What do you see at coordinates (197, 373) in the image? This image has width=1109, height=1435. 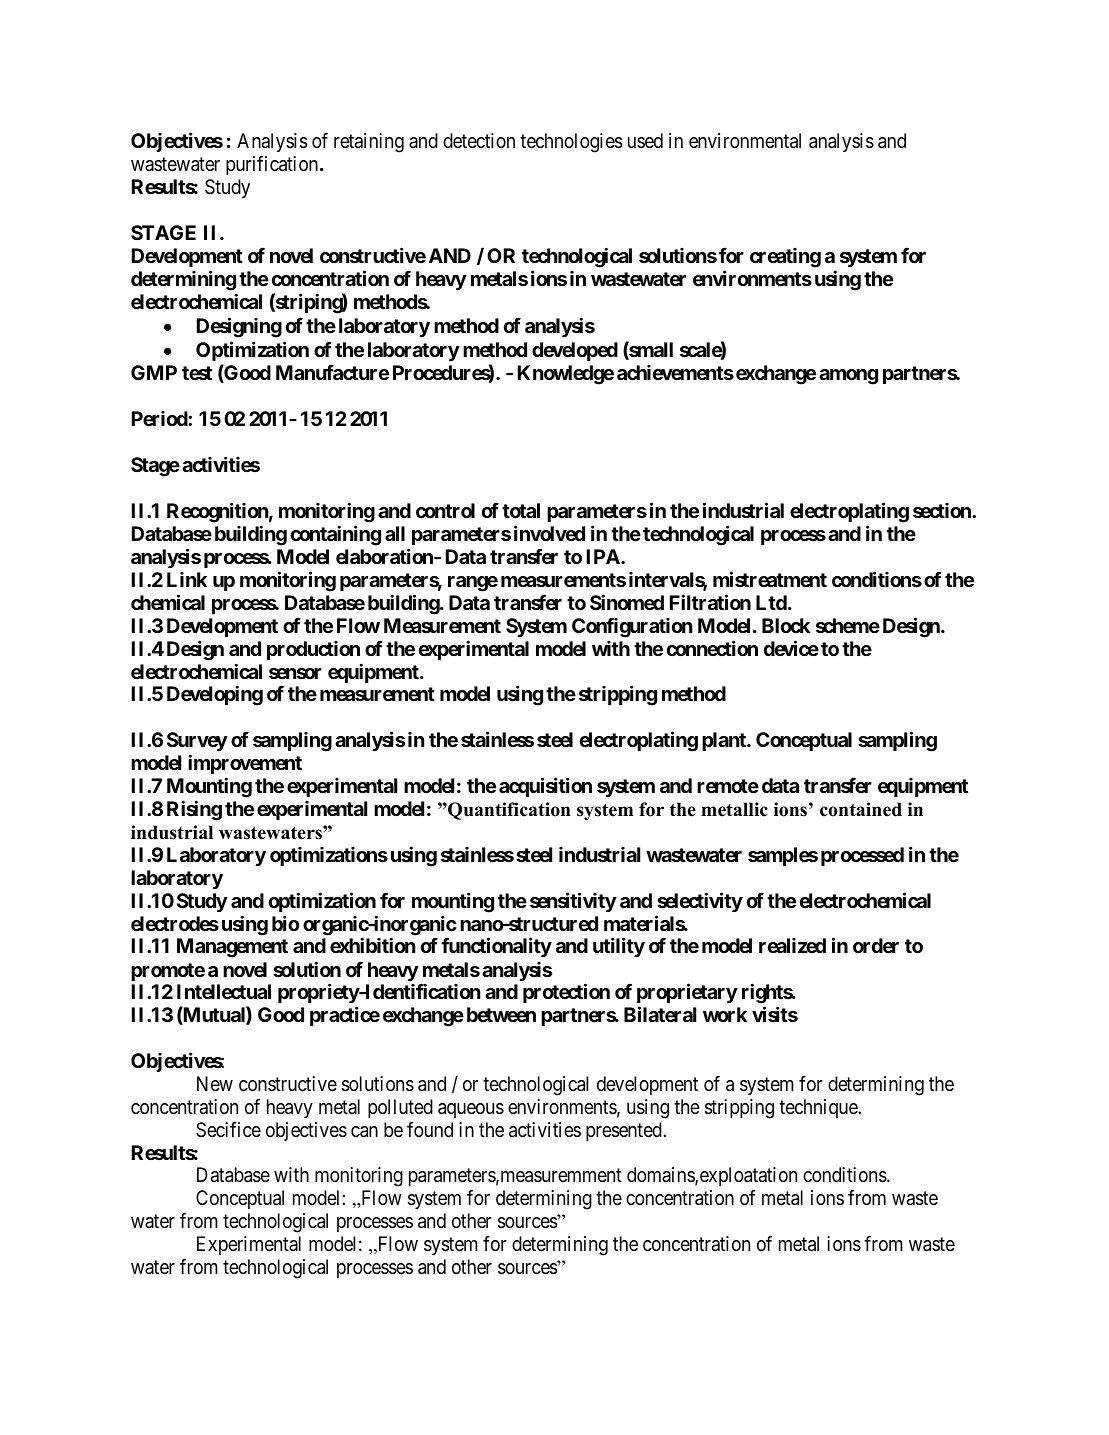 I see `test` at bounding box center [197, 373].
